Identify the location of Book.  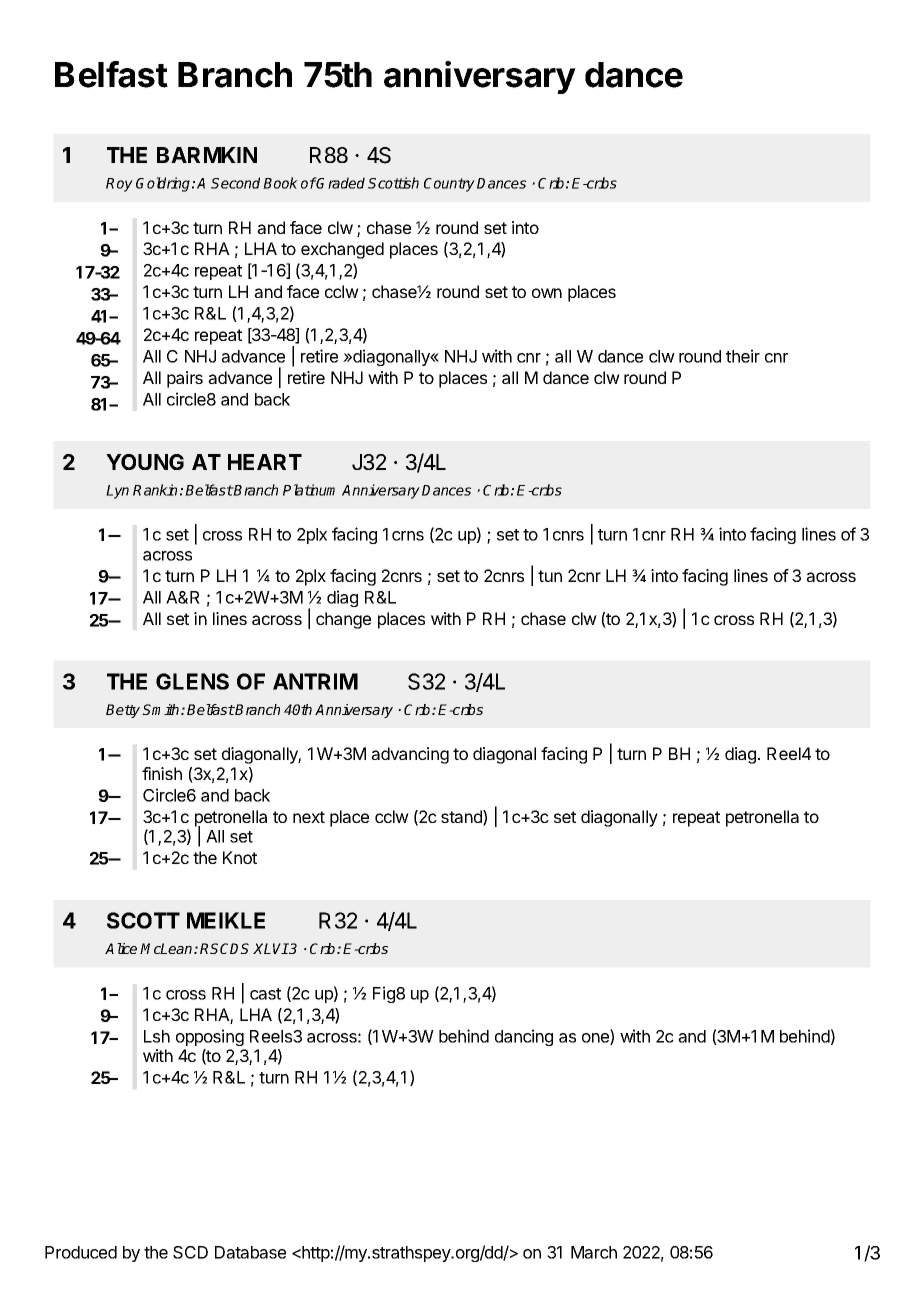
(280, 183).
